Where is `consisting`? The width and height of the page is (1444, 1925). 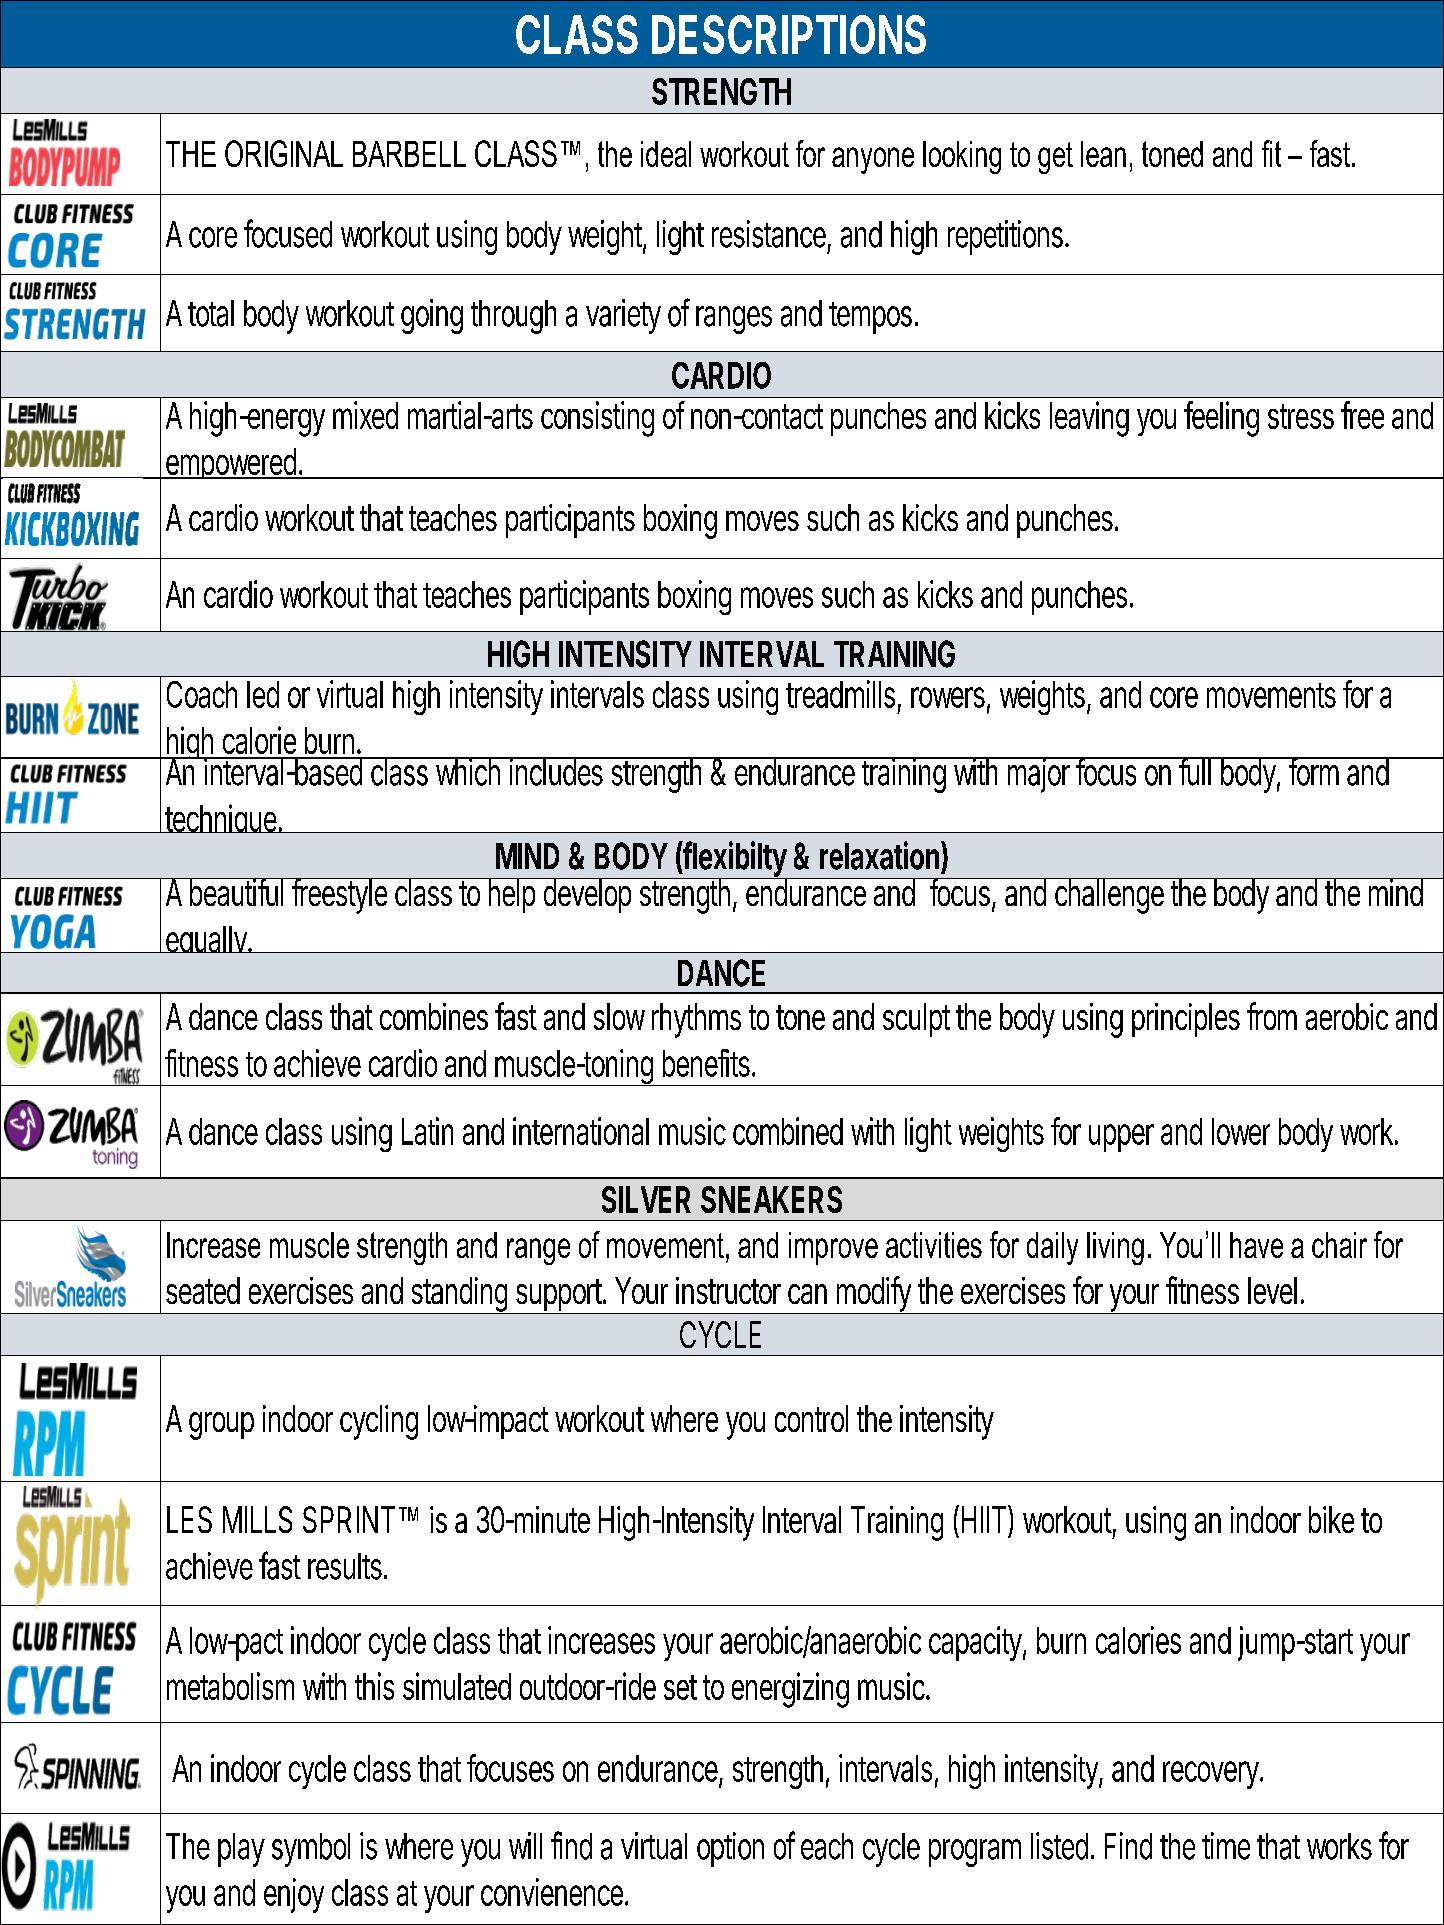
consisting is located at coordinates (597, 419).
